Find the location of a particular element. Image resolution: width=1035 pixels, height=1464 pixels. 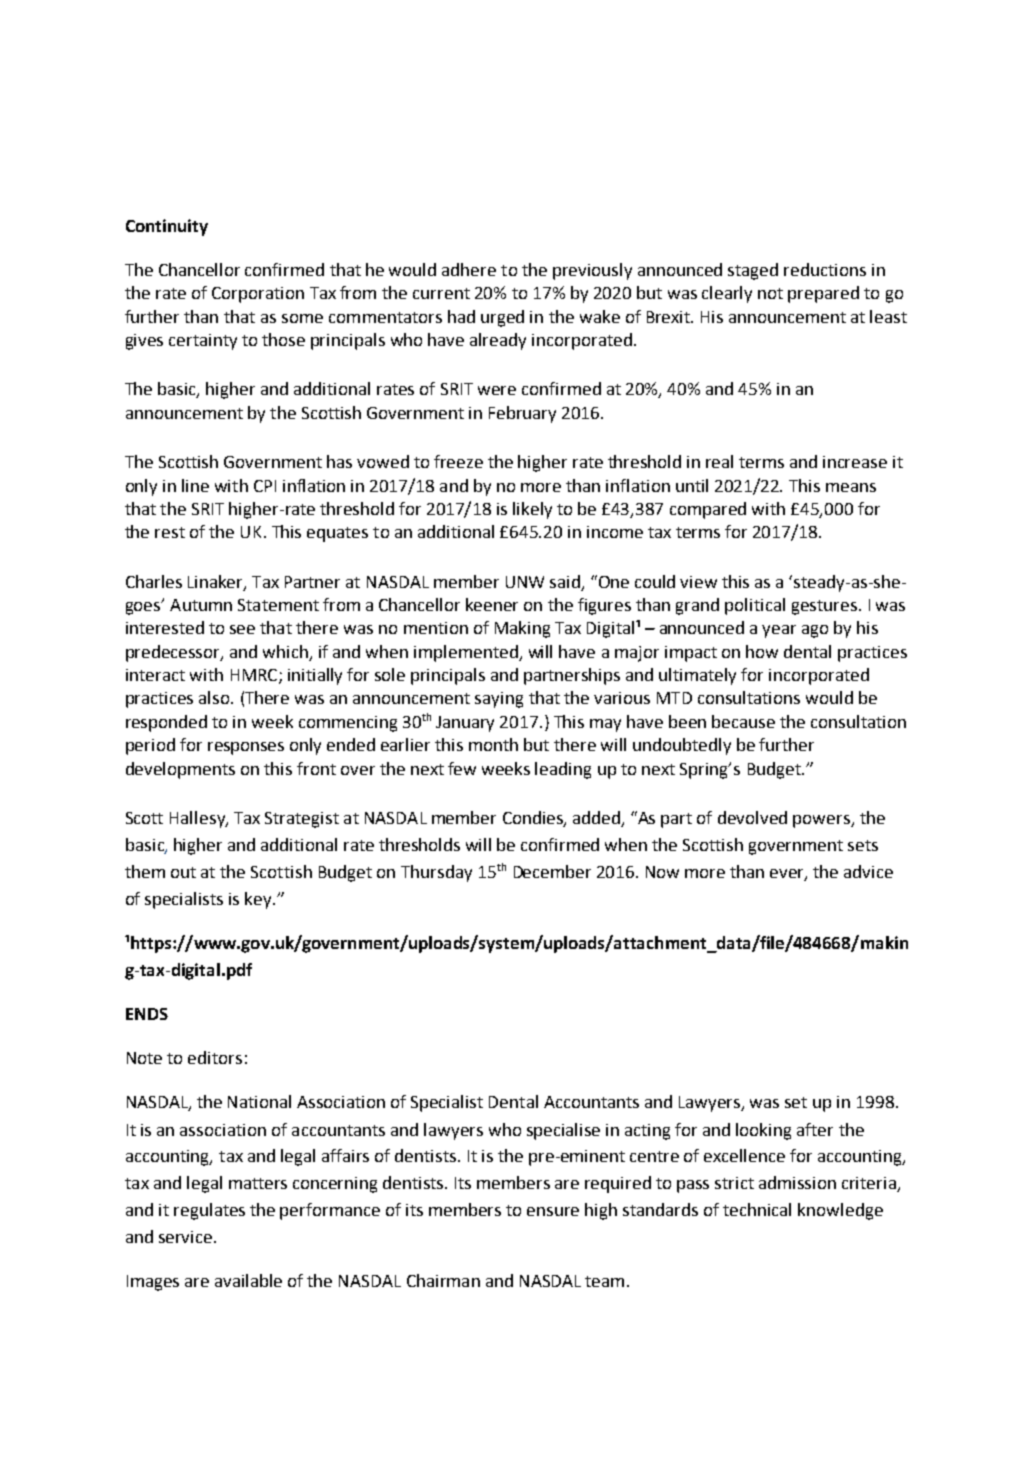

Corporation is located at coordinates (258, 295).
